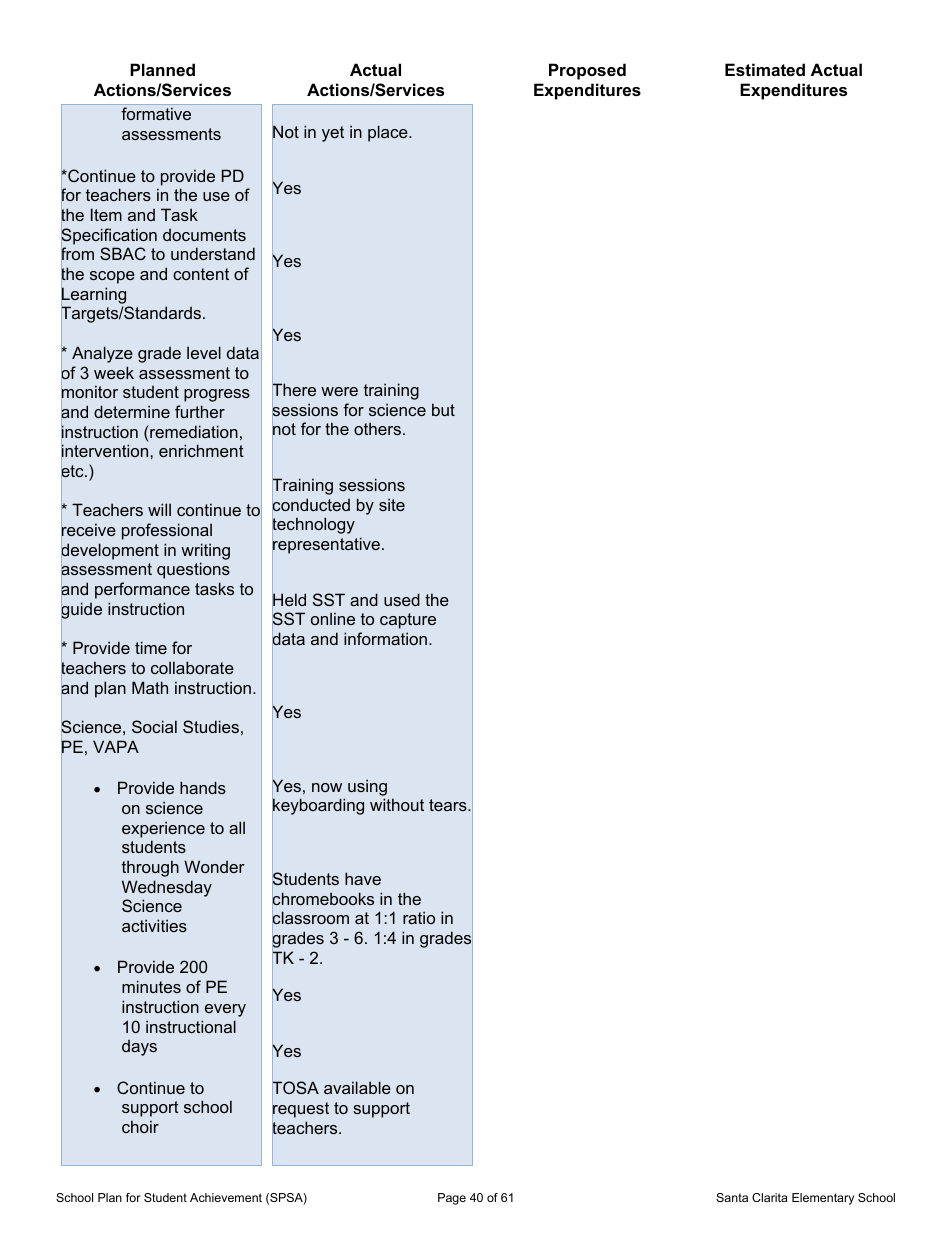  I want to click on Santa, so click(732, 1197).
